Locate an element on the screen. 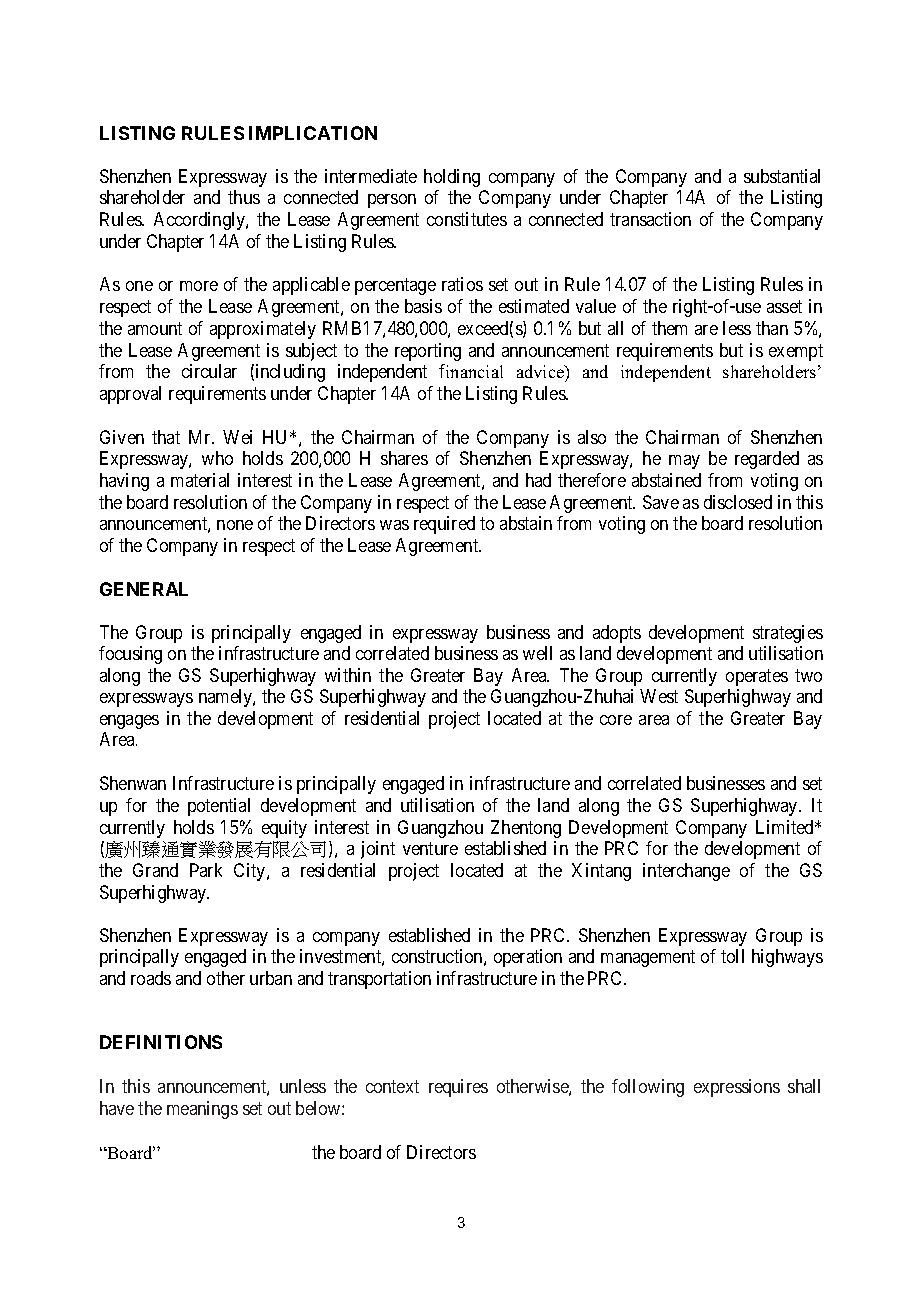  exempt is located at coordinates (796, 352).
